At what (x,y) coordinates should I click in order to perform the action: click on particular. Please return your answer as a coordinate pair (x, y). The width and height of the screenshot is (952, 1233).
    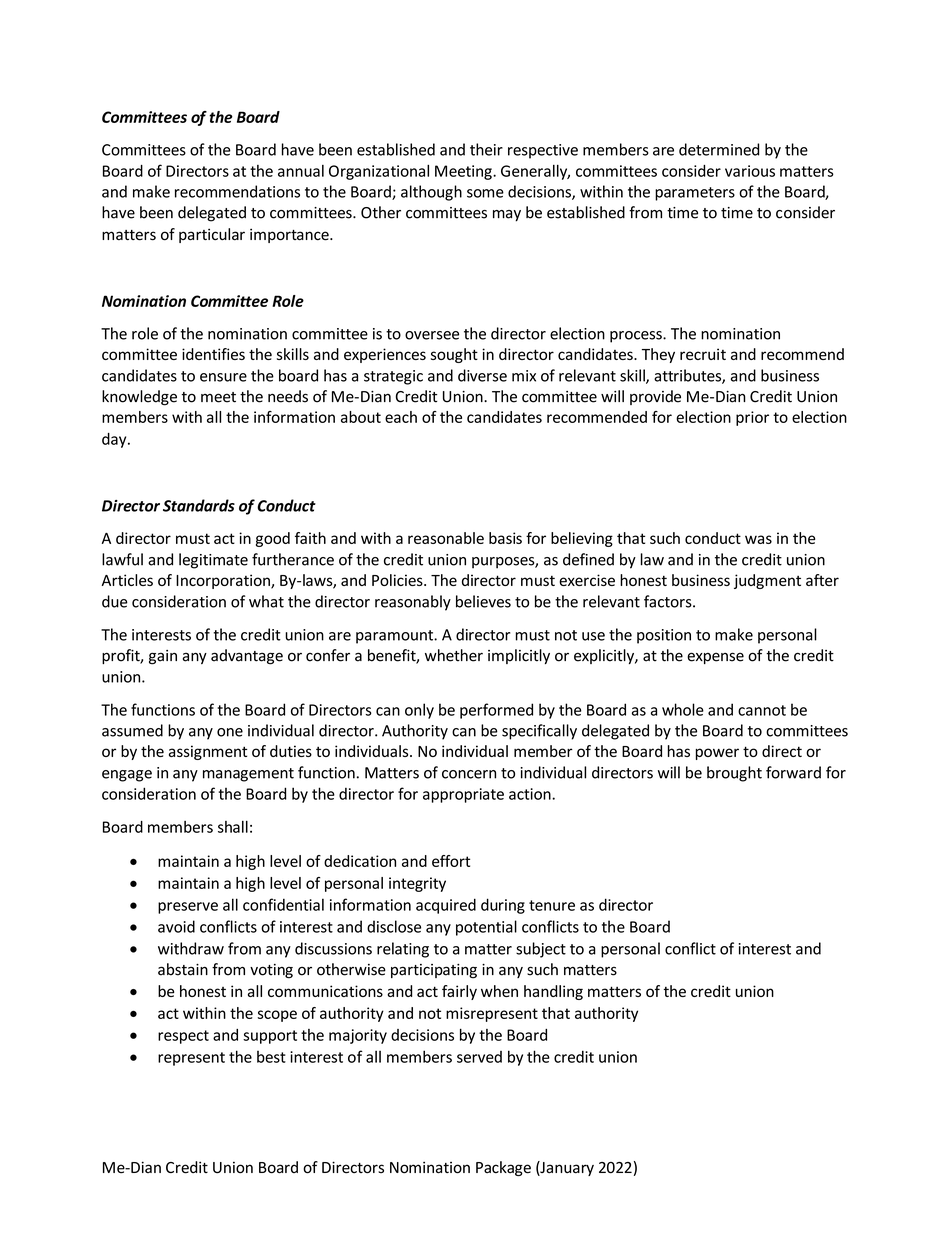
    Looking at the image, I should click on (212, 235).
